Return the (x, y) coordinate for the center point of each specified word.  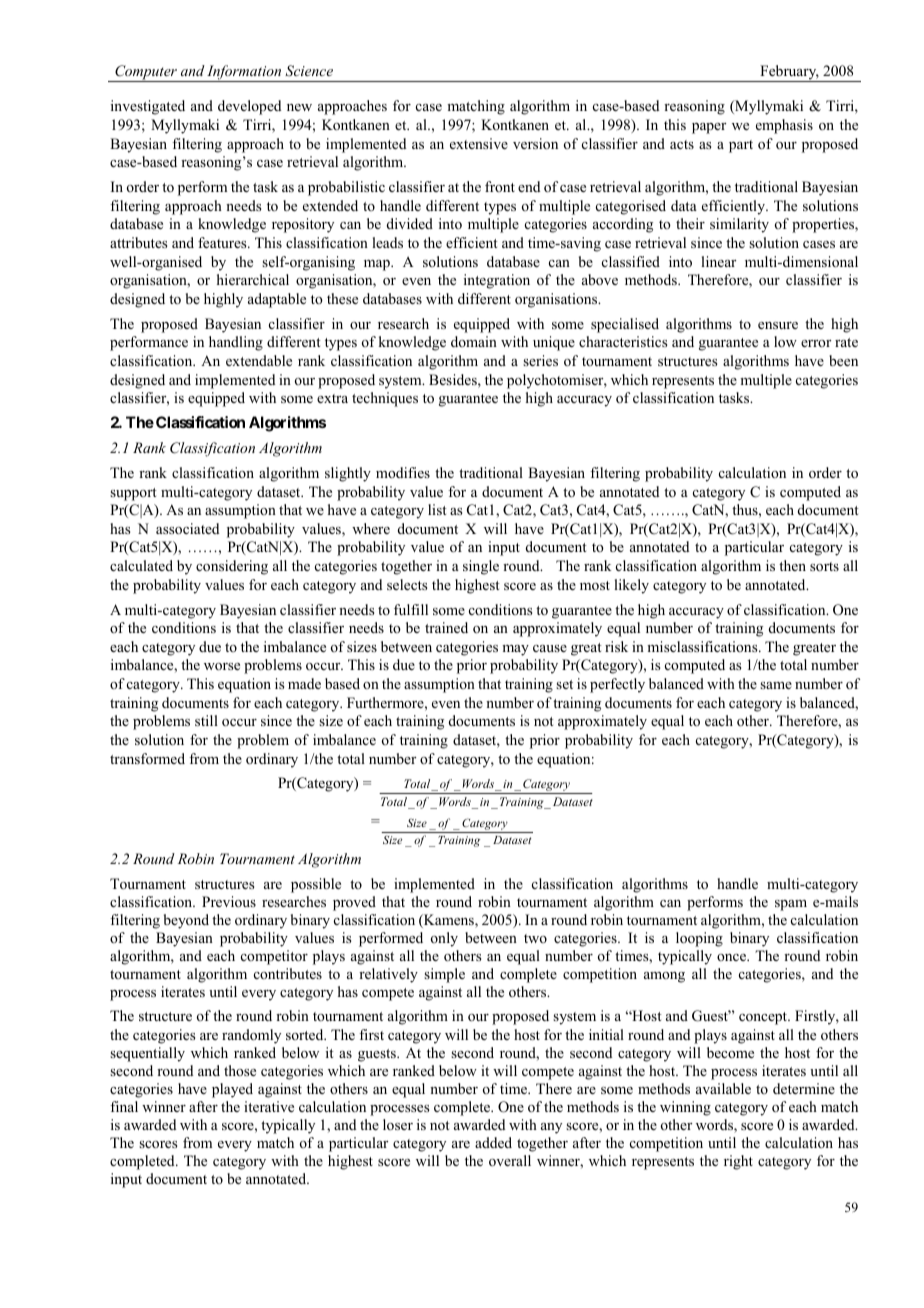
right (738, 1162)
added (493, 1142)
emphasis (784, 126)
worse (222, 666)
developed (250, 107)
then (792, 565)
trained (446, 627)
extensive (479, 143)
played (232, 1090)
